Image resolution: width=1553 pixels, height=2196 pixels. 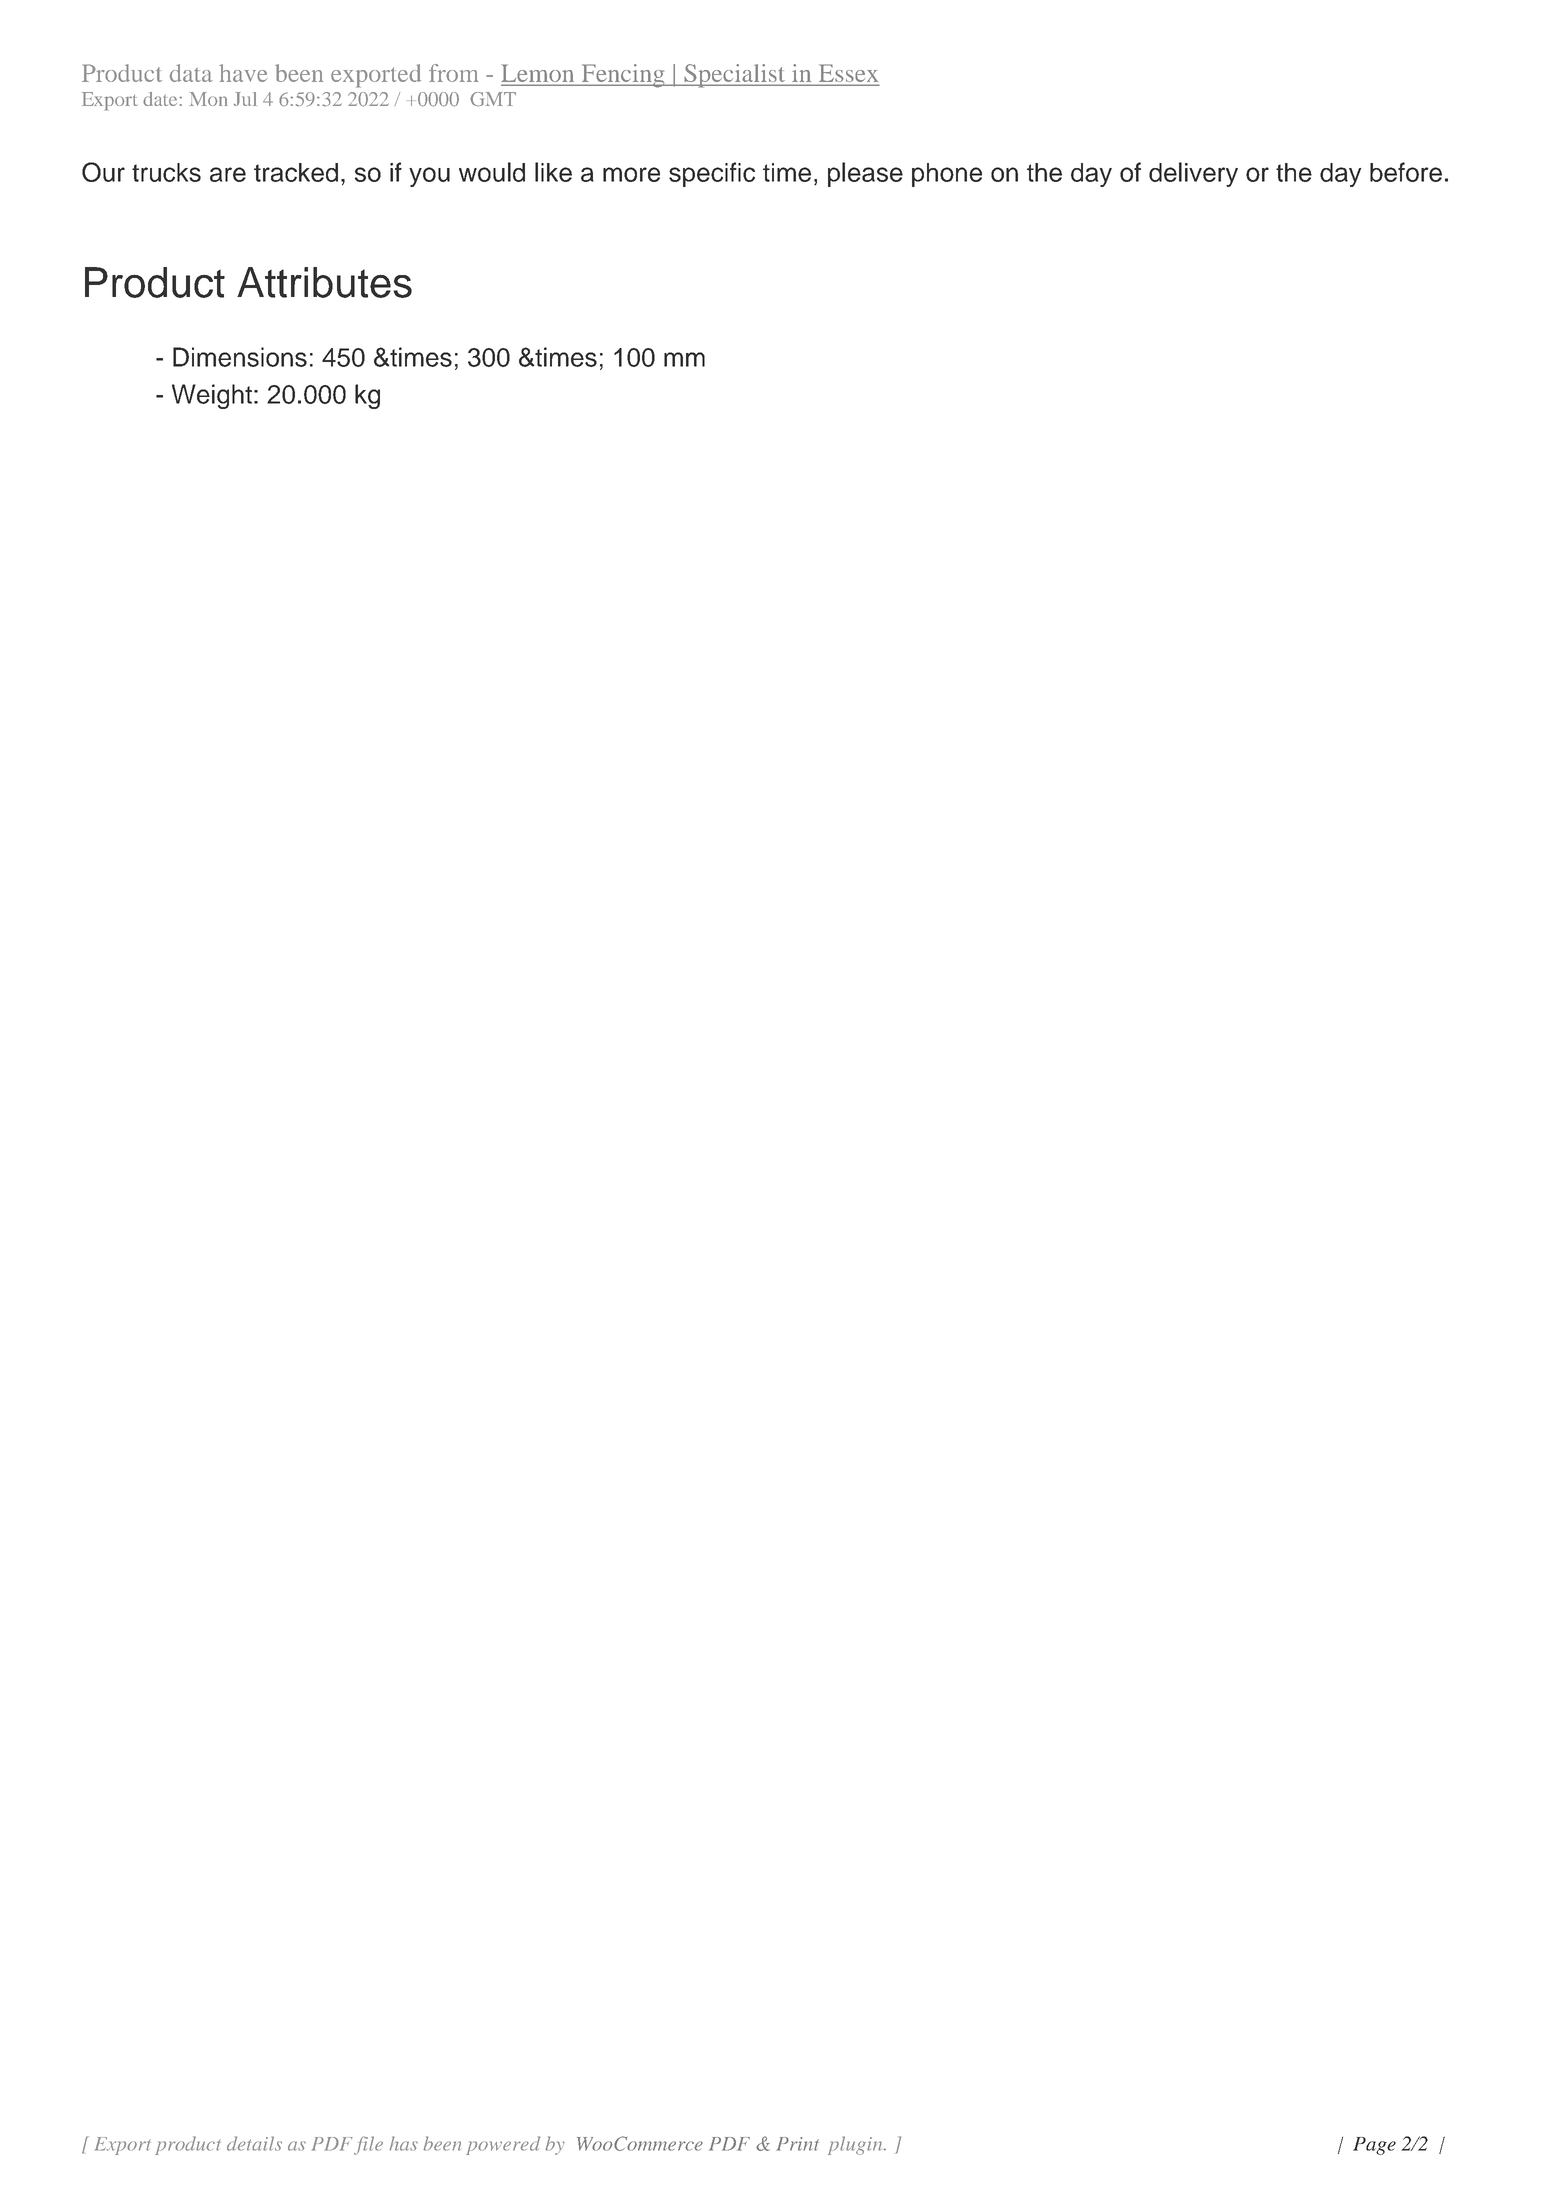 I want to click on Print, so click(x=797, y=2144).
